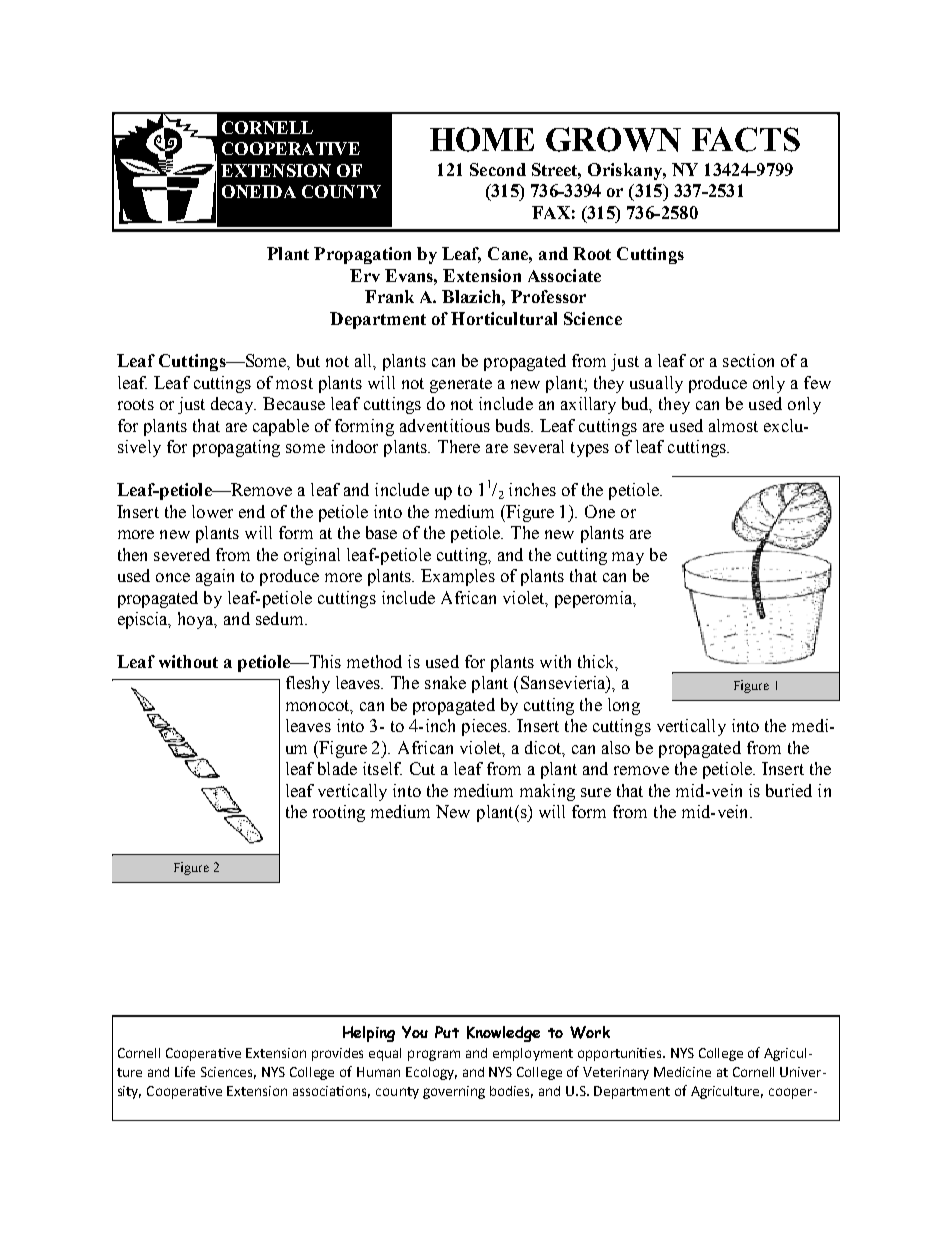 This document has width=952, height=1233. What do you see at coordinates (498, 169) in the document?
I see `Second` at bounding box center [498, 169].
